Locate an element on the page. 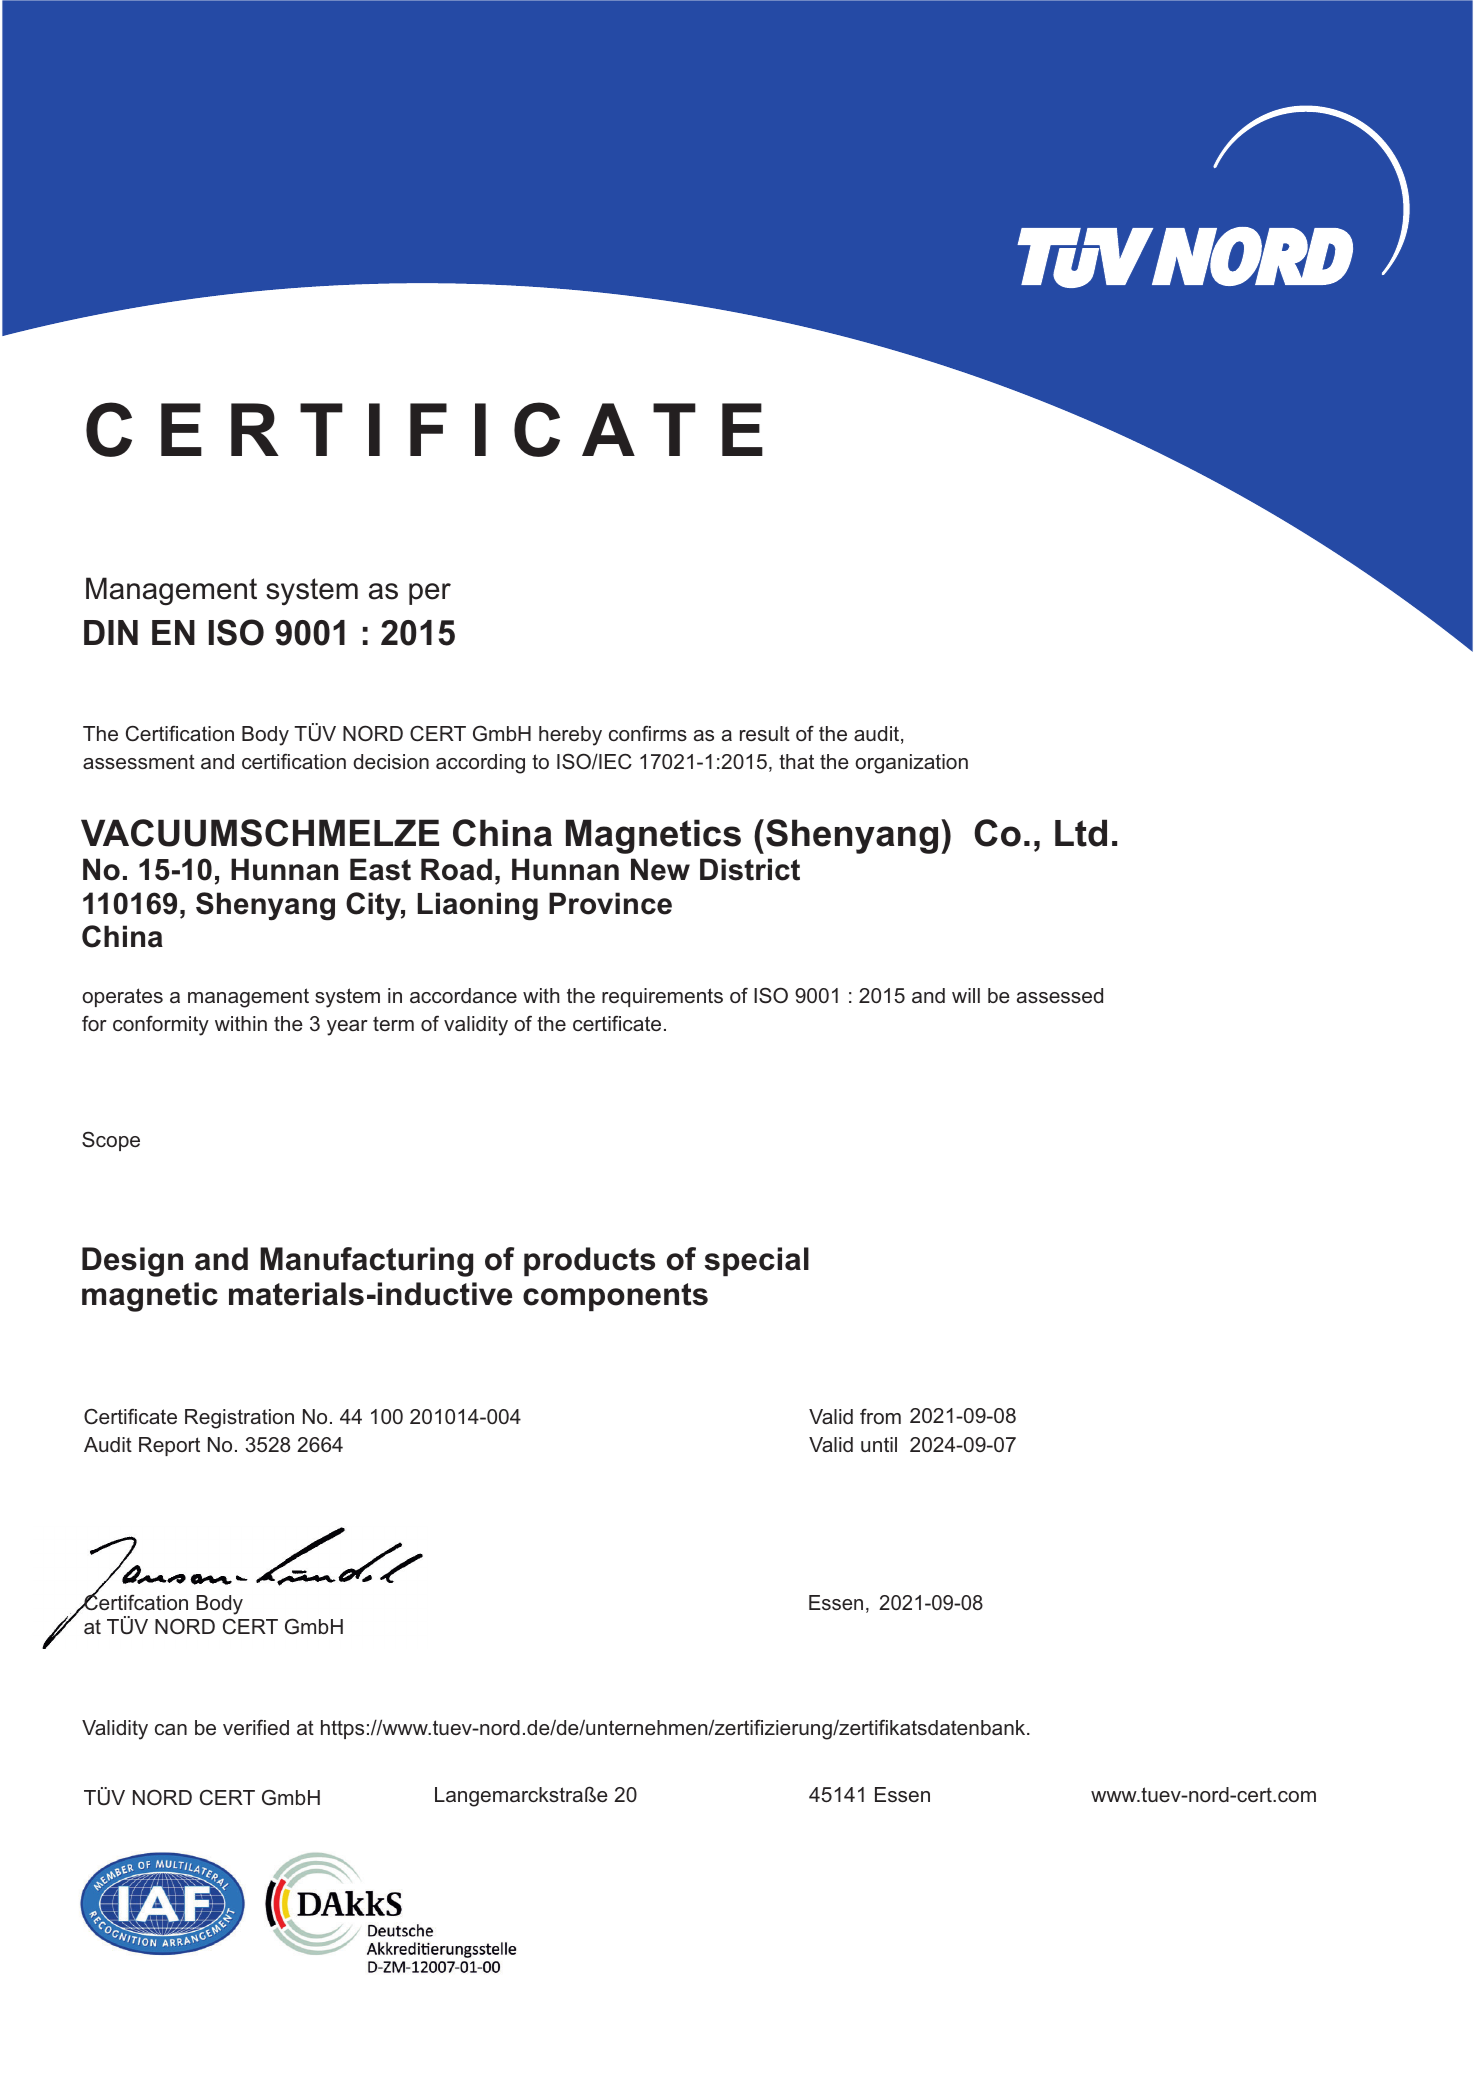 Image resolution: width=1475 pixels, height=2087 pixels. will is located at coordinates (966, 995).
